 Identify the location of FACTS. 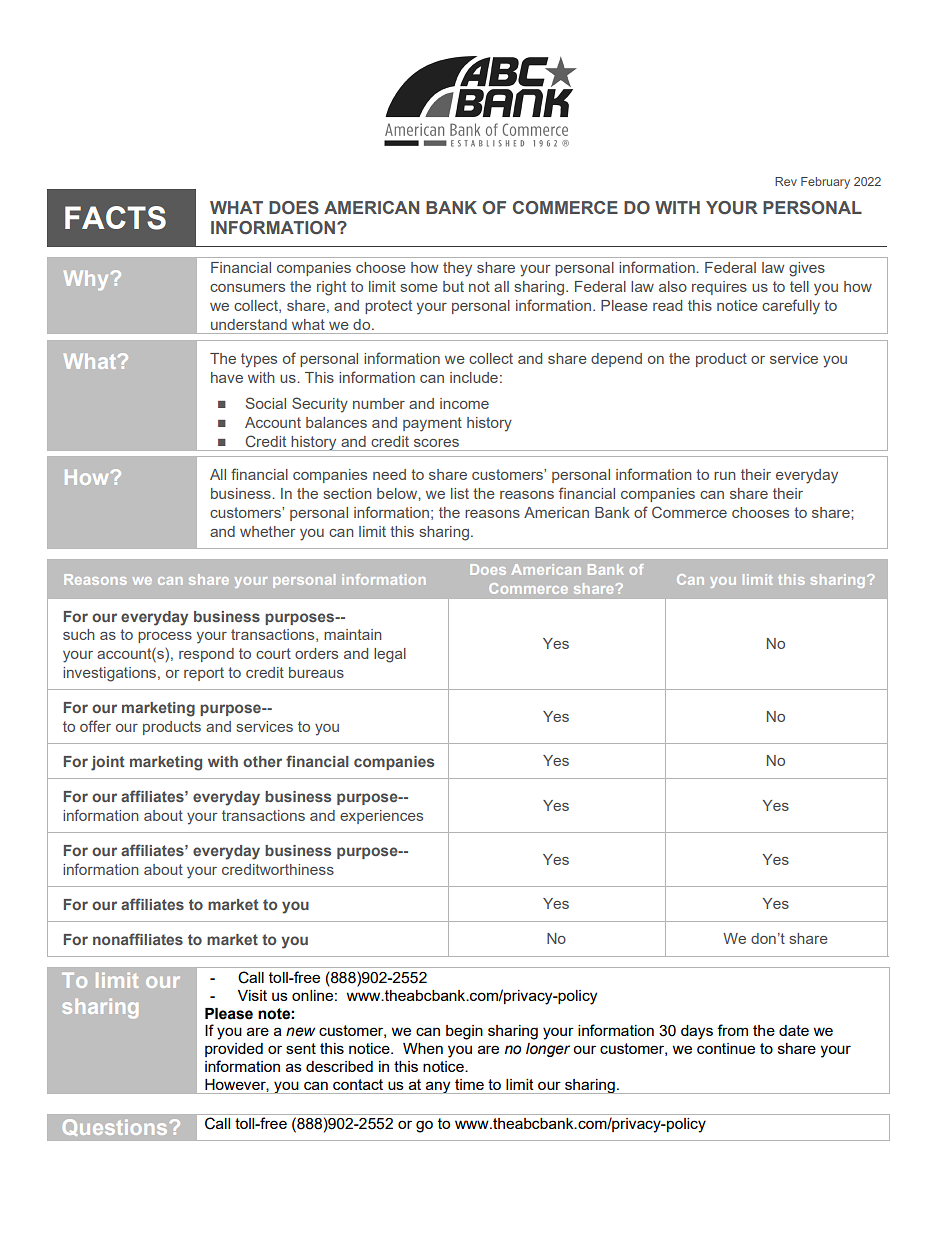
(115, 218).
